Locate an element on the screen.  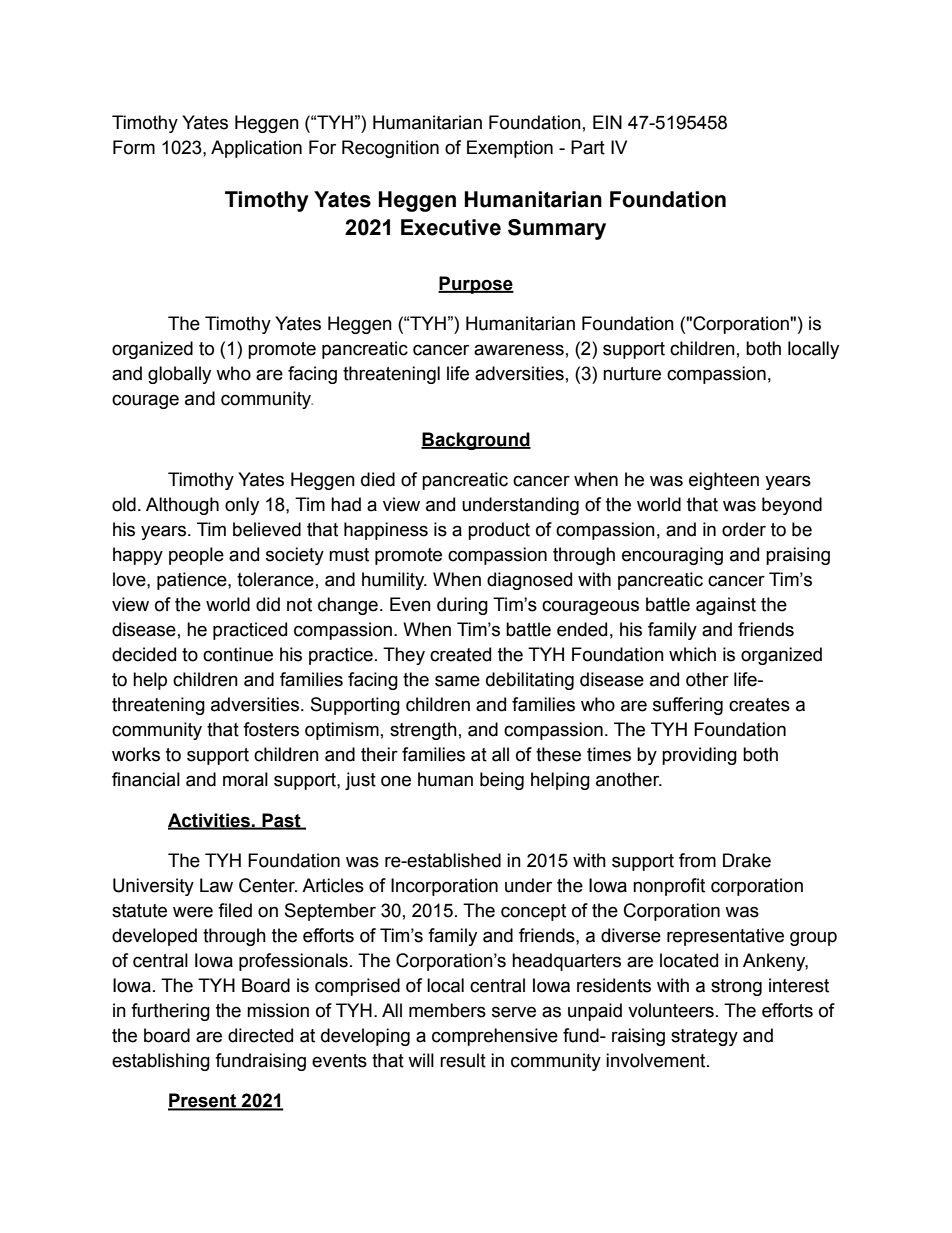
against is located at coordinates (726, 606).
